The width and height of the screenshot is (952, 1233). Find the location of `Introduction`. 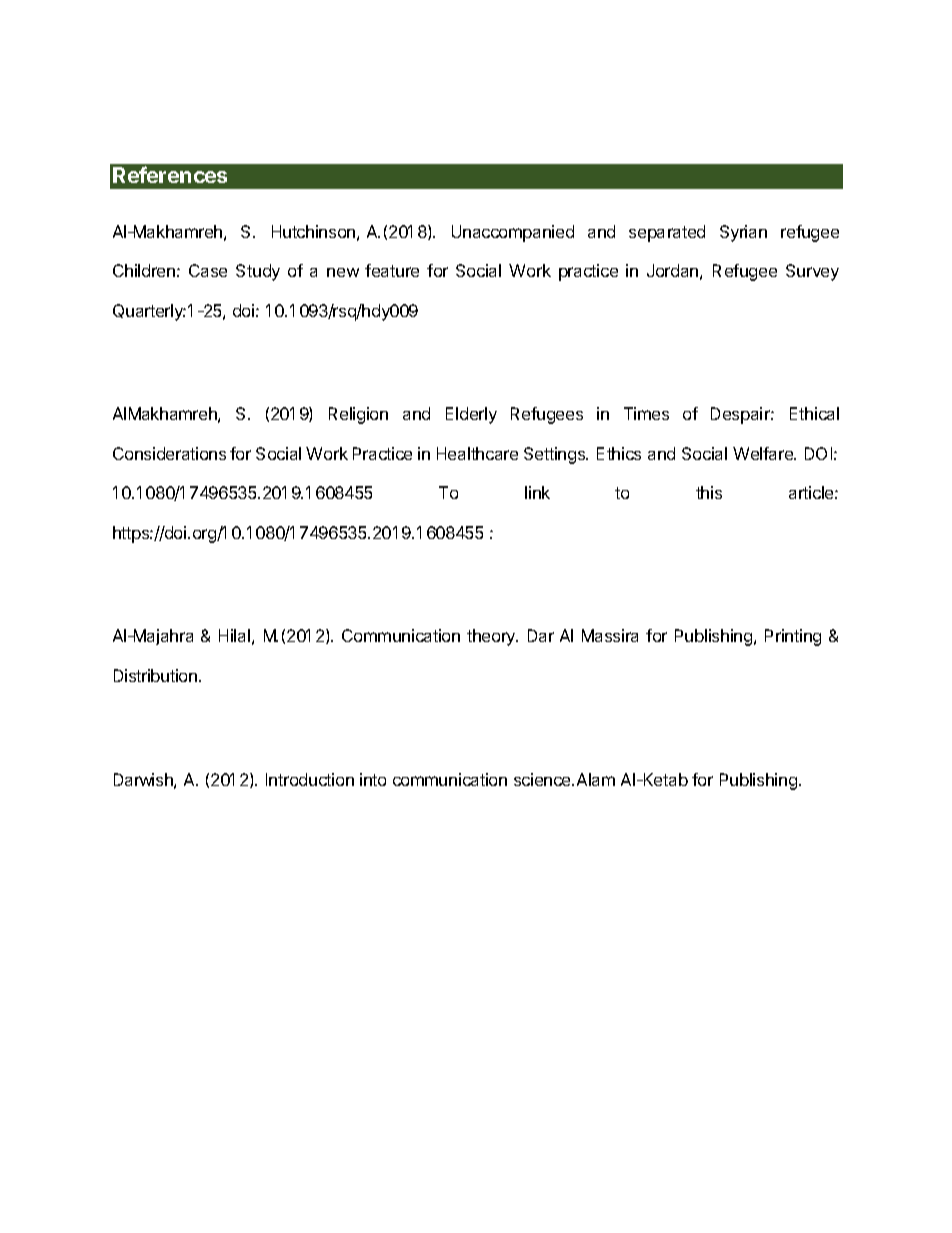

Introduction is located at coordinates (310, 779).
